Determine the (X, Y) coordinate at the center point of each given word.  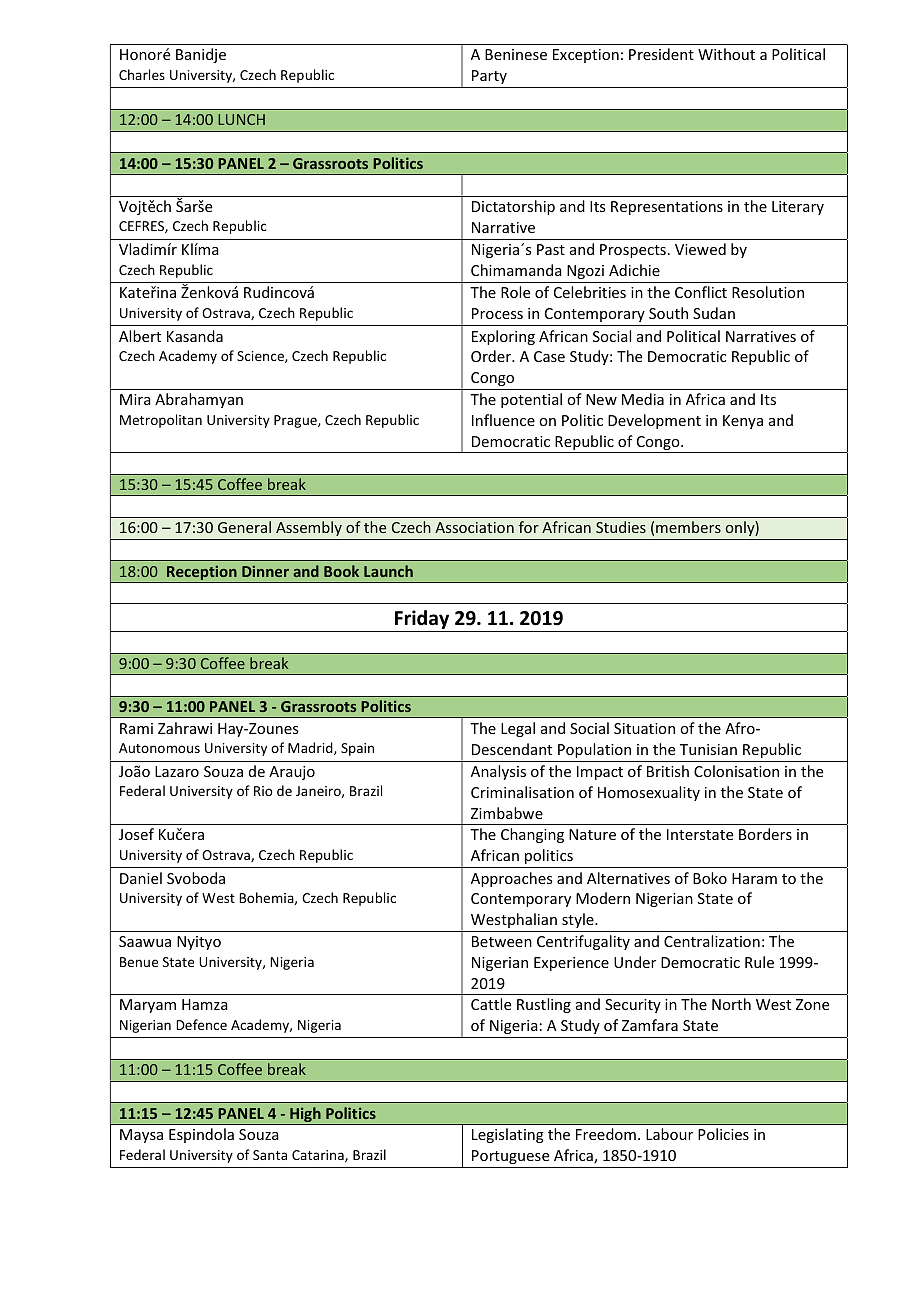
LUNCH (241, 119)
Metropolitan (161, 421)
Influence (503, 420)
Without (726, 54)
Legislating (508, 1135)
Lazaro (177, 771)
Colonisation (736, 771)
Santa (270, 1155)
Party (489, 77)
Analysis (498, 772)
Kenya (743, 422)
